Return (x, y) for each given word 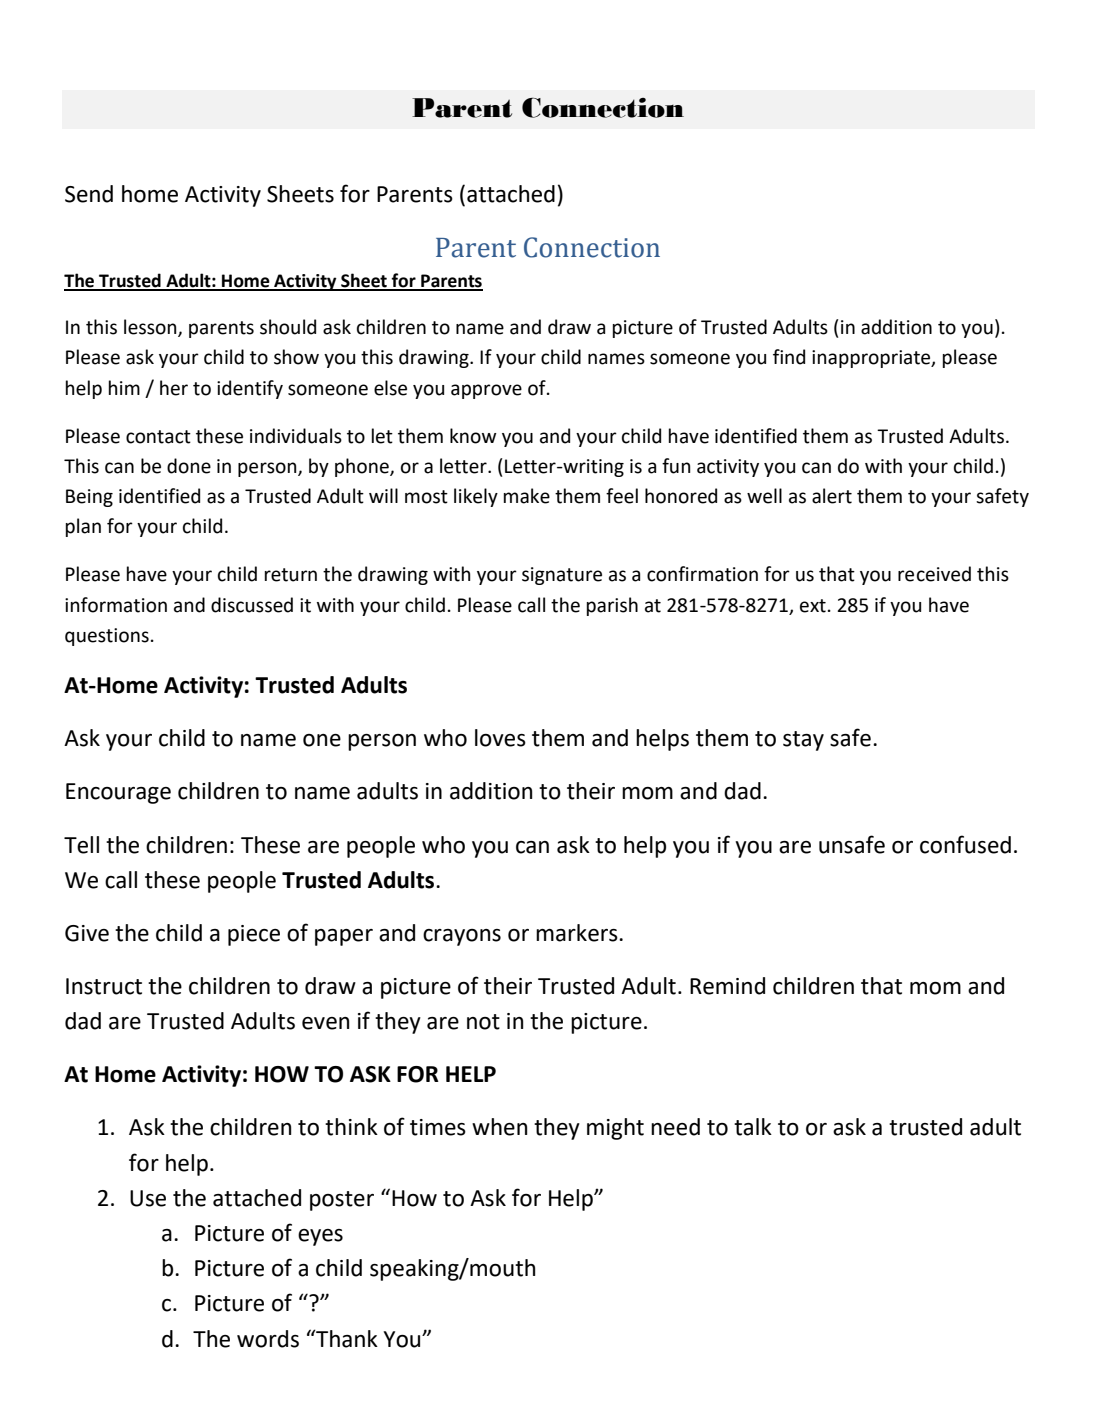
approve (486, 391)
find (789, 357)
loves (500, 738)
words (268, 1339)
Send (89, 194)
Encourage (118, 793)
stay (803, 741)
